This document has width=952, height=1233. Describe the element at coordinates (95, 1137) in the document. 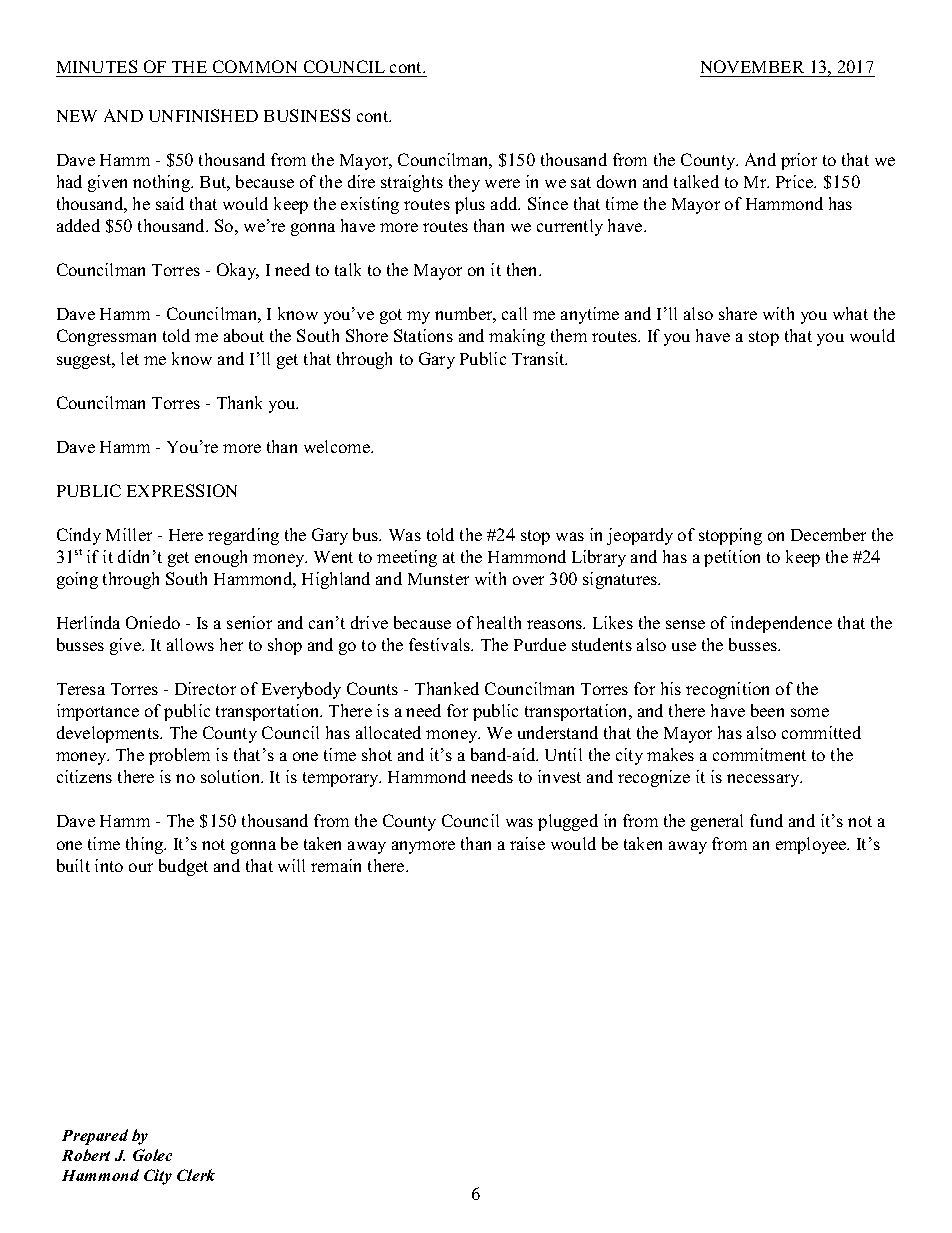

I see `Prepared` at that location.
